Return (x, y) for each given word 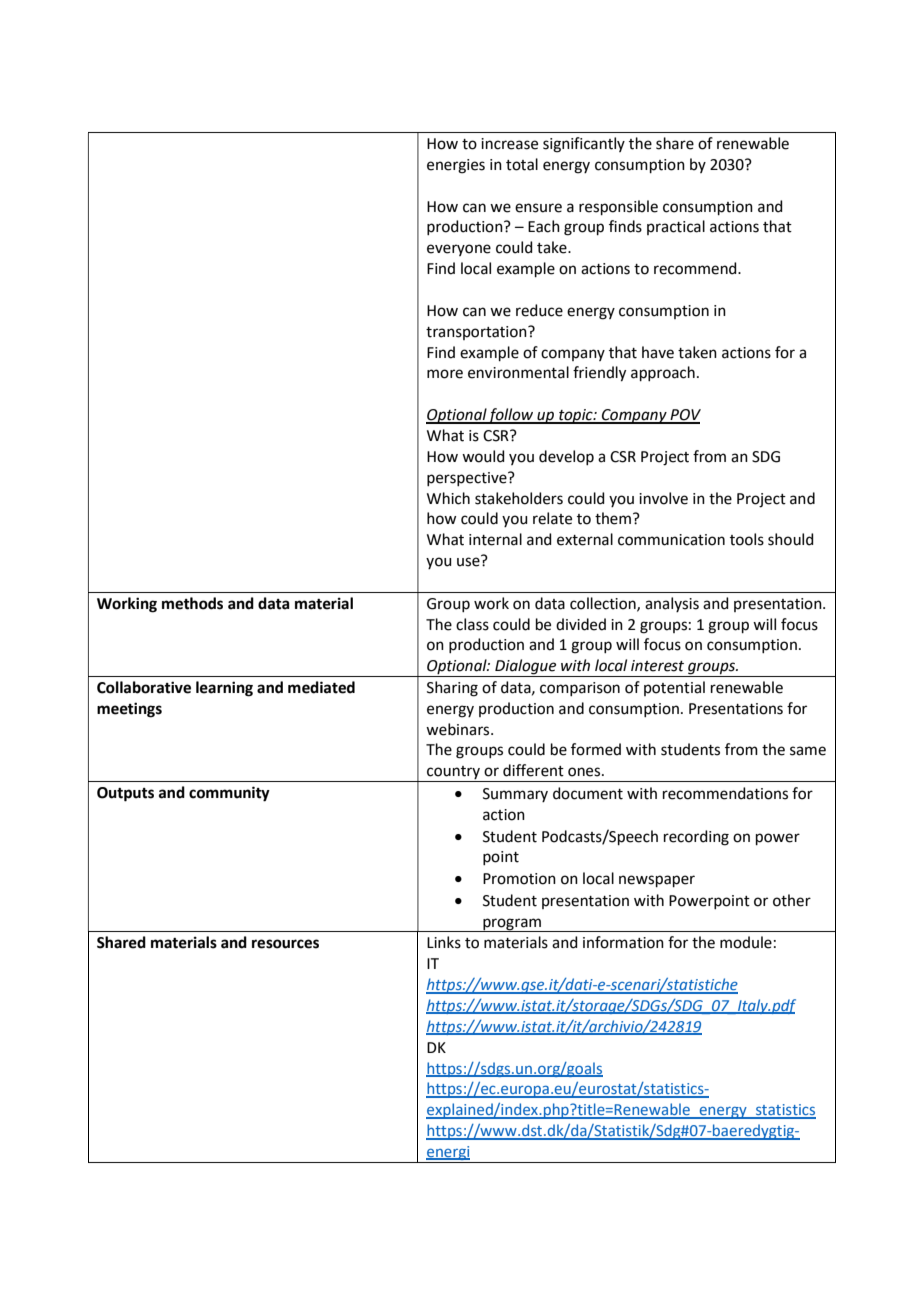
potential (674, 688)
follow (511, 416)
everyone (459, 250)
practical (676, 227)
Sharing (452, 689)
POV (684, 416)
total (522, 164)
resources (285, 944)
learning (224, 689)
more (445, 374)
